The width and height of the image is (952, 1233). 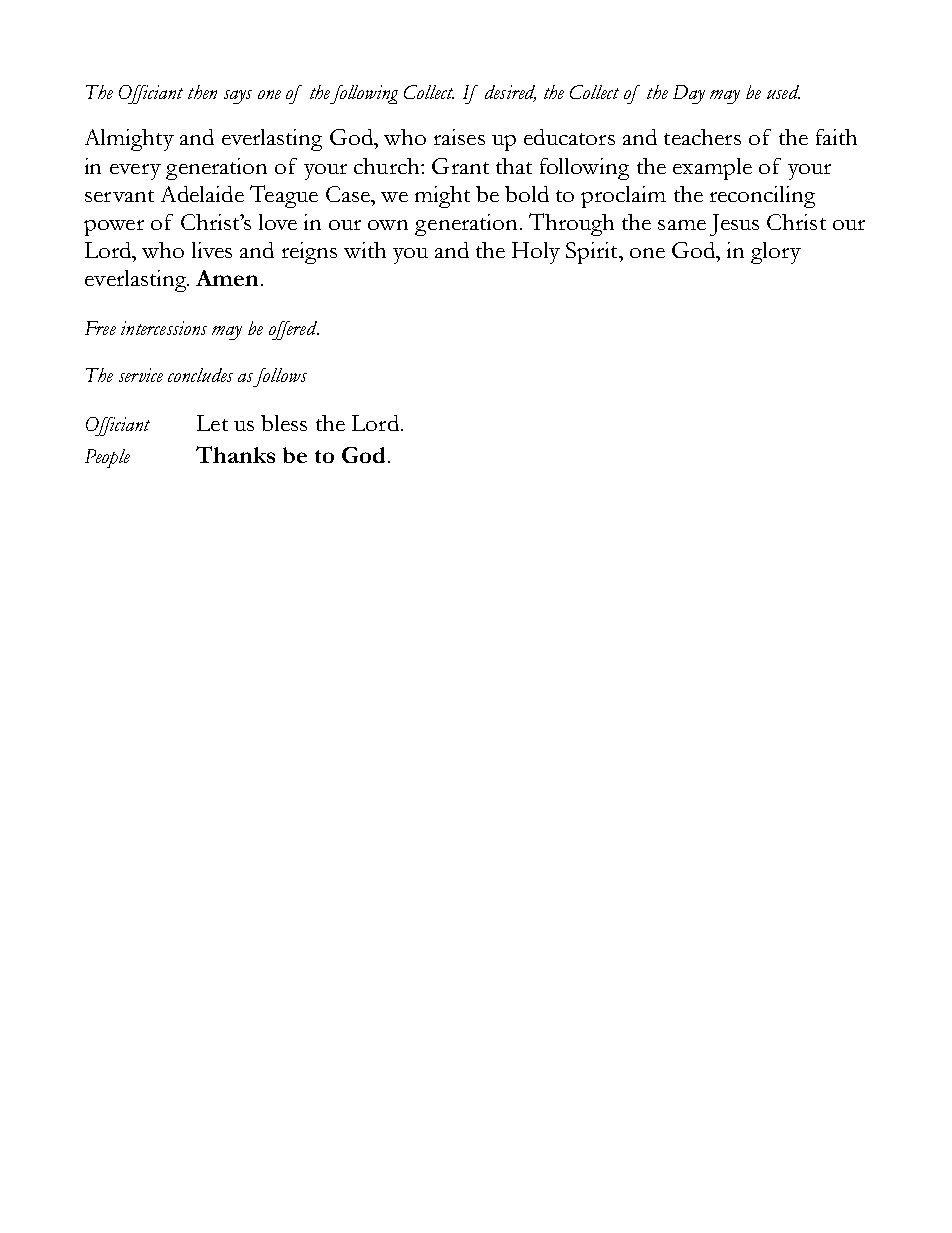 I want to click on bold, so click(x=527, y=194).
